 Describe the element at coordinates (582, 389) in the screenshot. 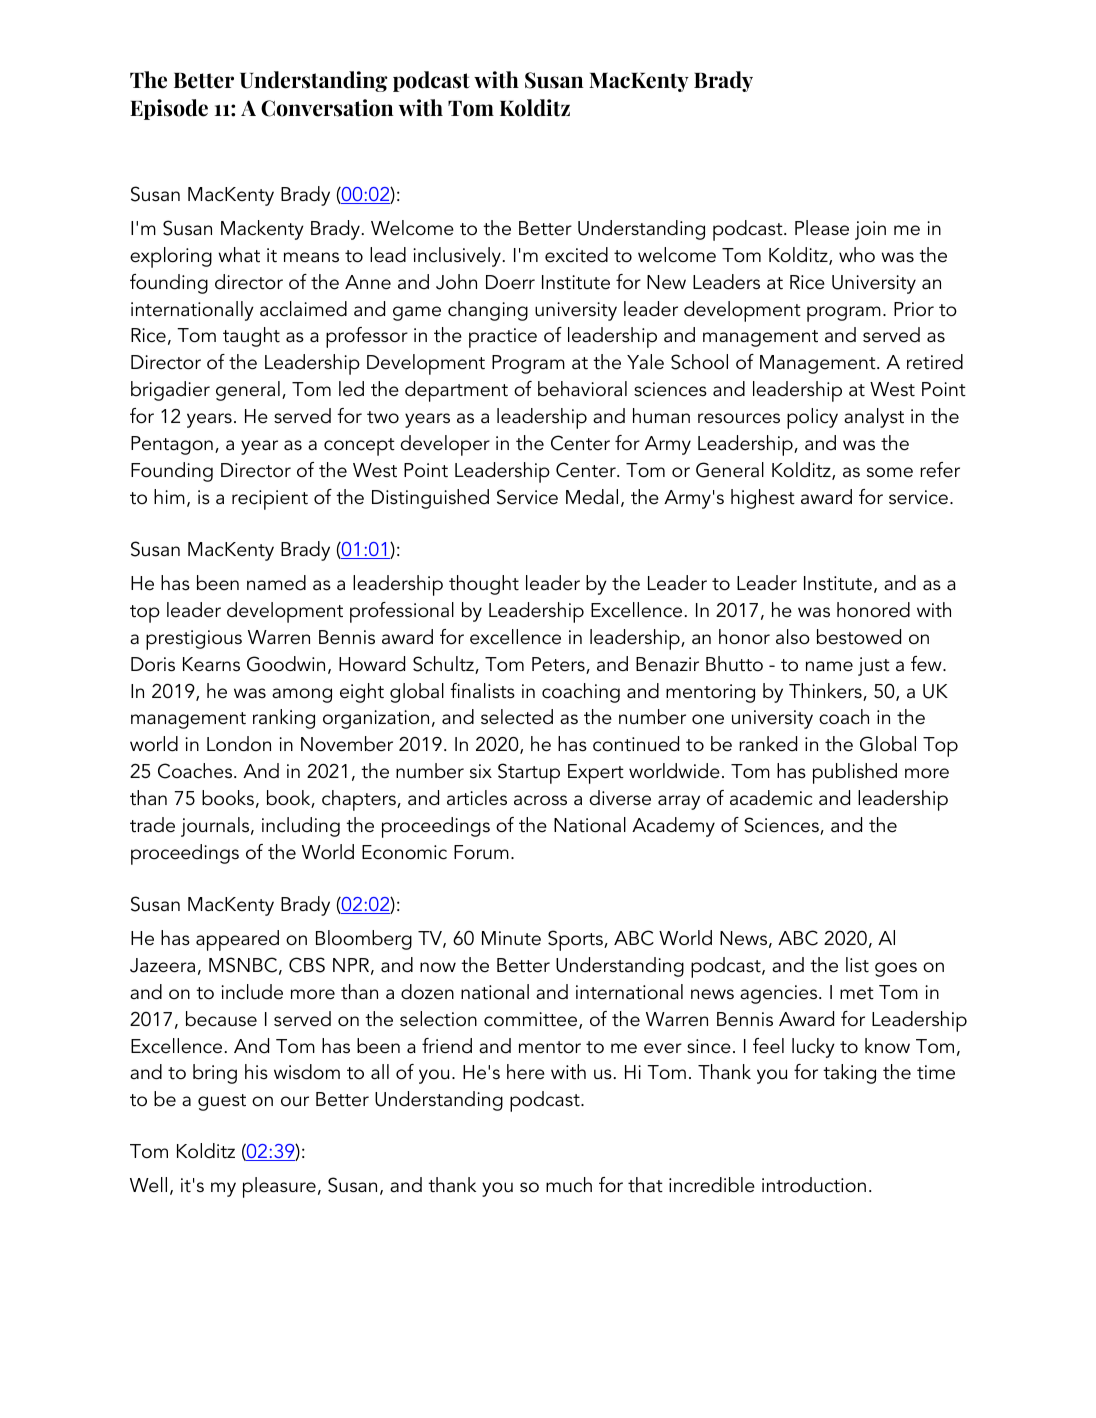

I see `behavioral` at that location.
